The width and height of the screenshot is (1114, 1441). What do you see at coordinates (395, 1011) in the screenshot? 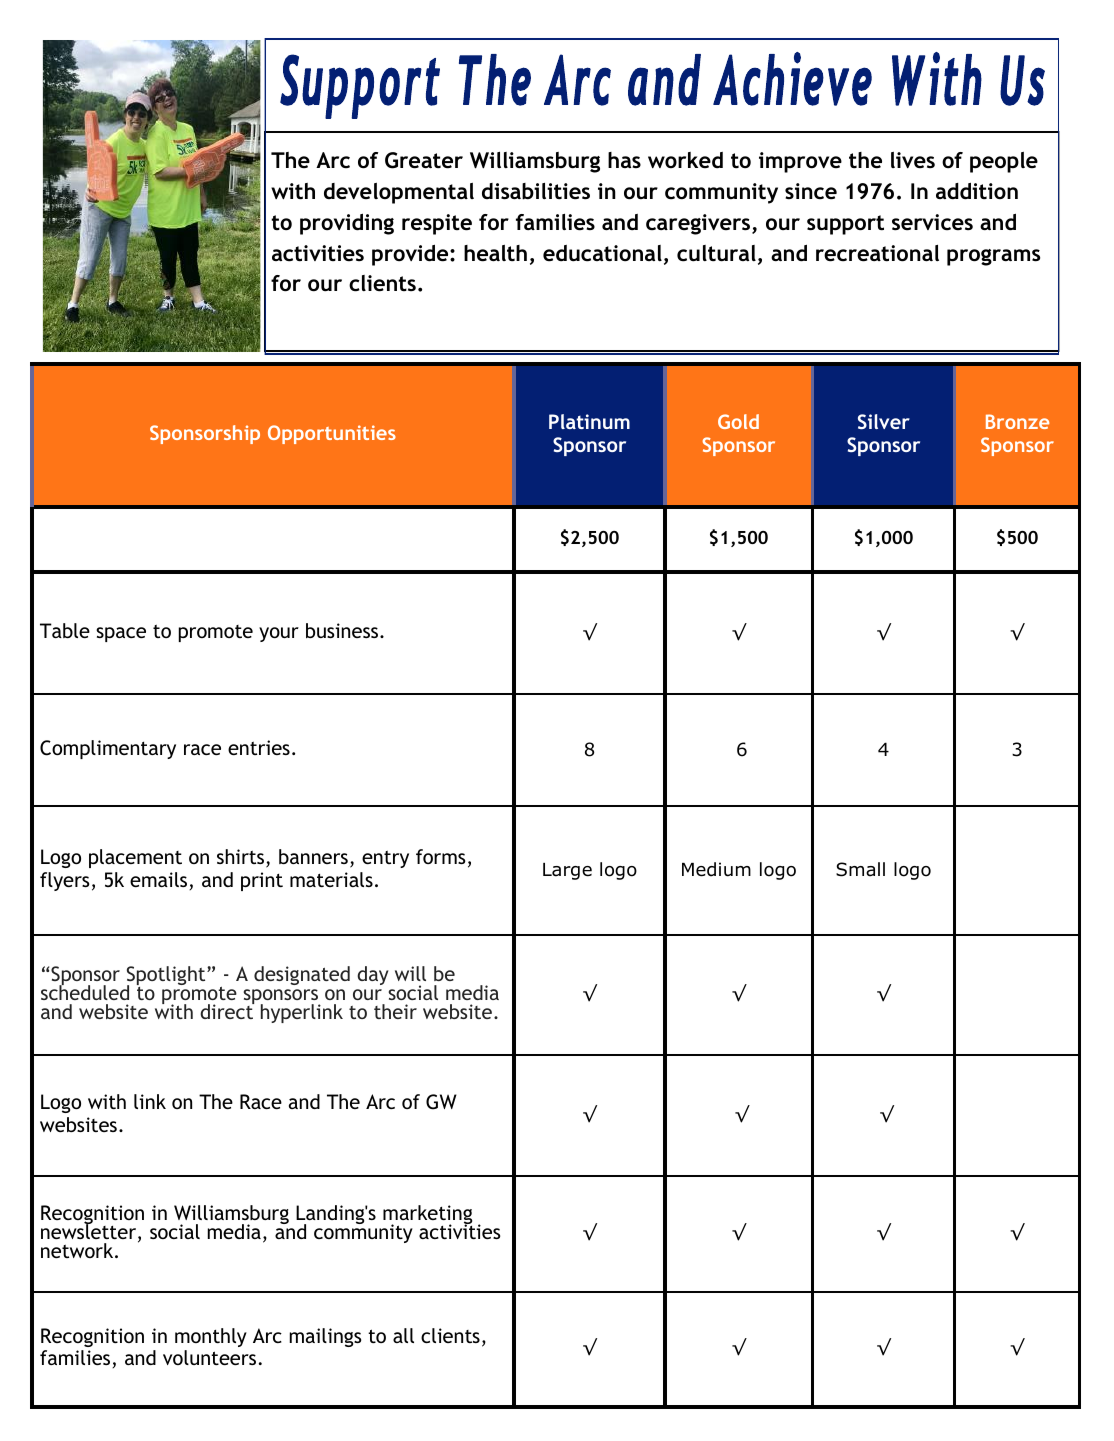
I see `their` at bounding box center [395, 1011].
